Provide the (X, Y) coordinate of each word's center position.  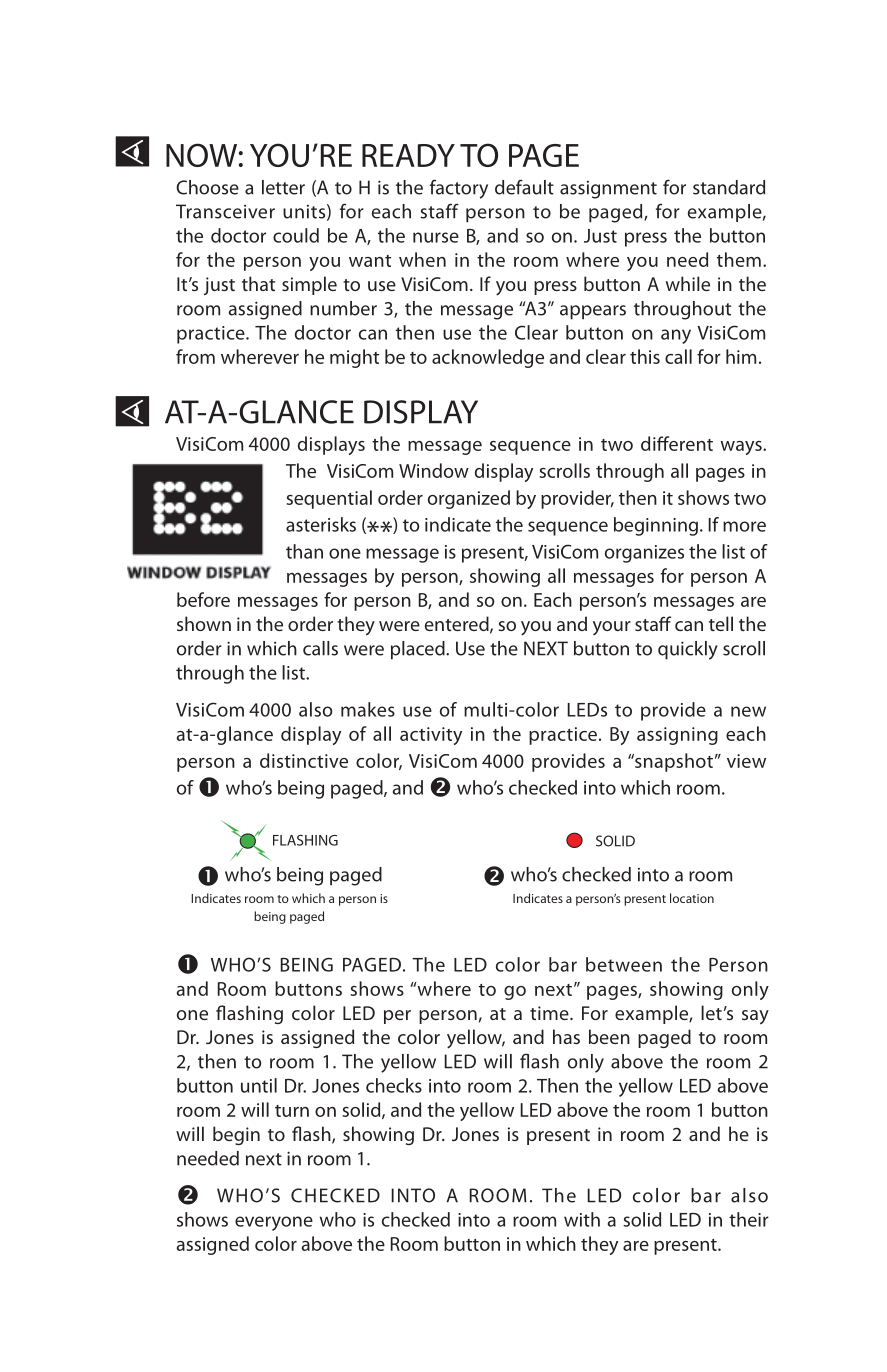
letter (283, 187)
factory (459, 189)
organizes (644, 554)
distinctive (304, 760)
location (692, 898)
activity (431, 736)
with (582, 1219)
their (749, 1219)
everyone (274, 1223)
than (304, 551)
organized (469, 499)
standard (729, 187)
